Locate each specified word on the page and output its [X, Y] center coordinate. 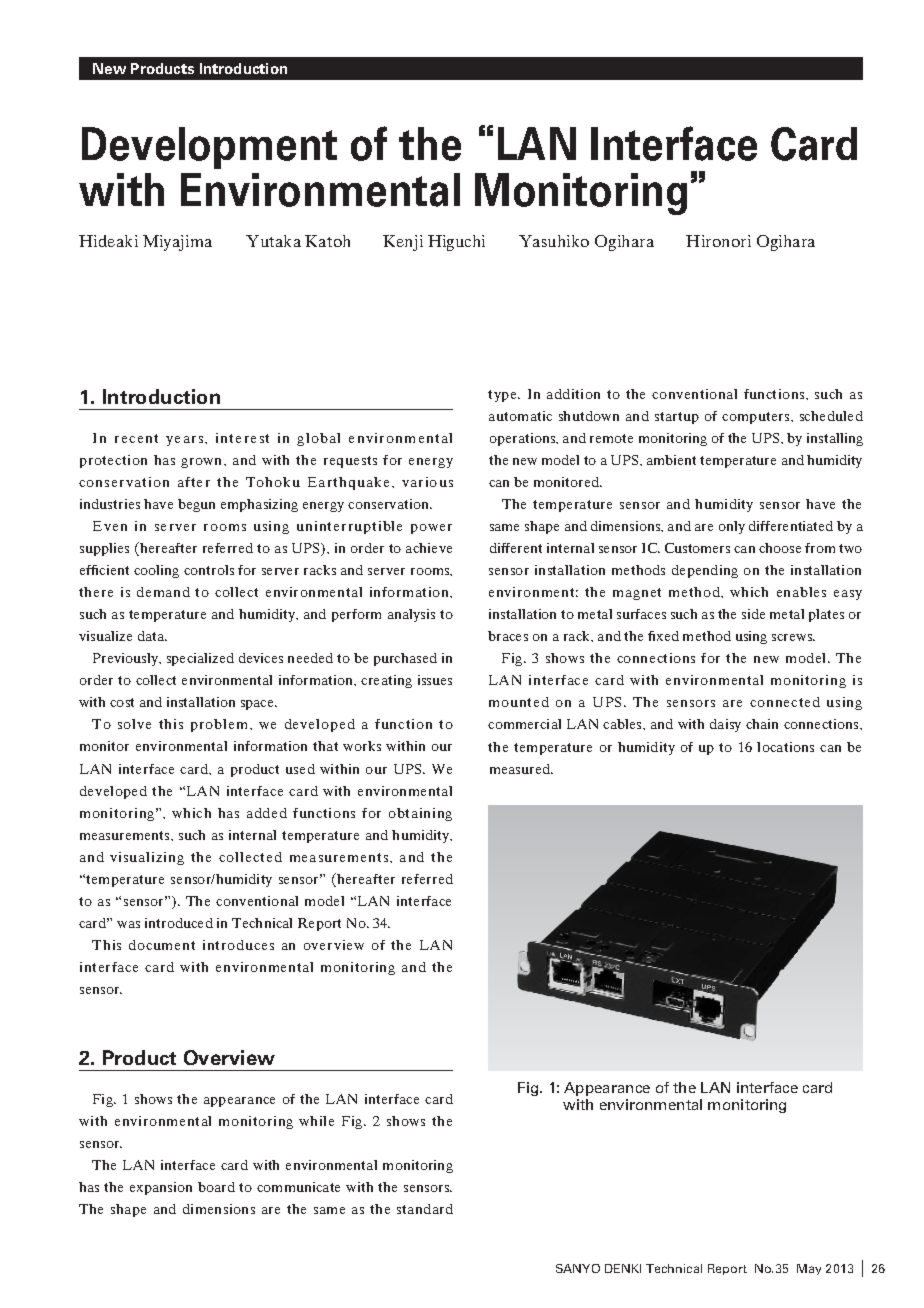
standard [425, 1209]
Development [209, 148]
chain [762, 724]
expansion [161, 1188]
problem [219, 725]
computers [757, 418]
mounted [519, 702]
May [809, 1269]
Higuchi [456, 243]
